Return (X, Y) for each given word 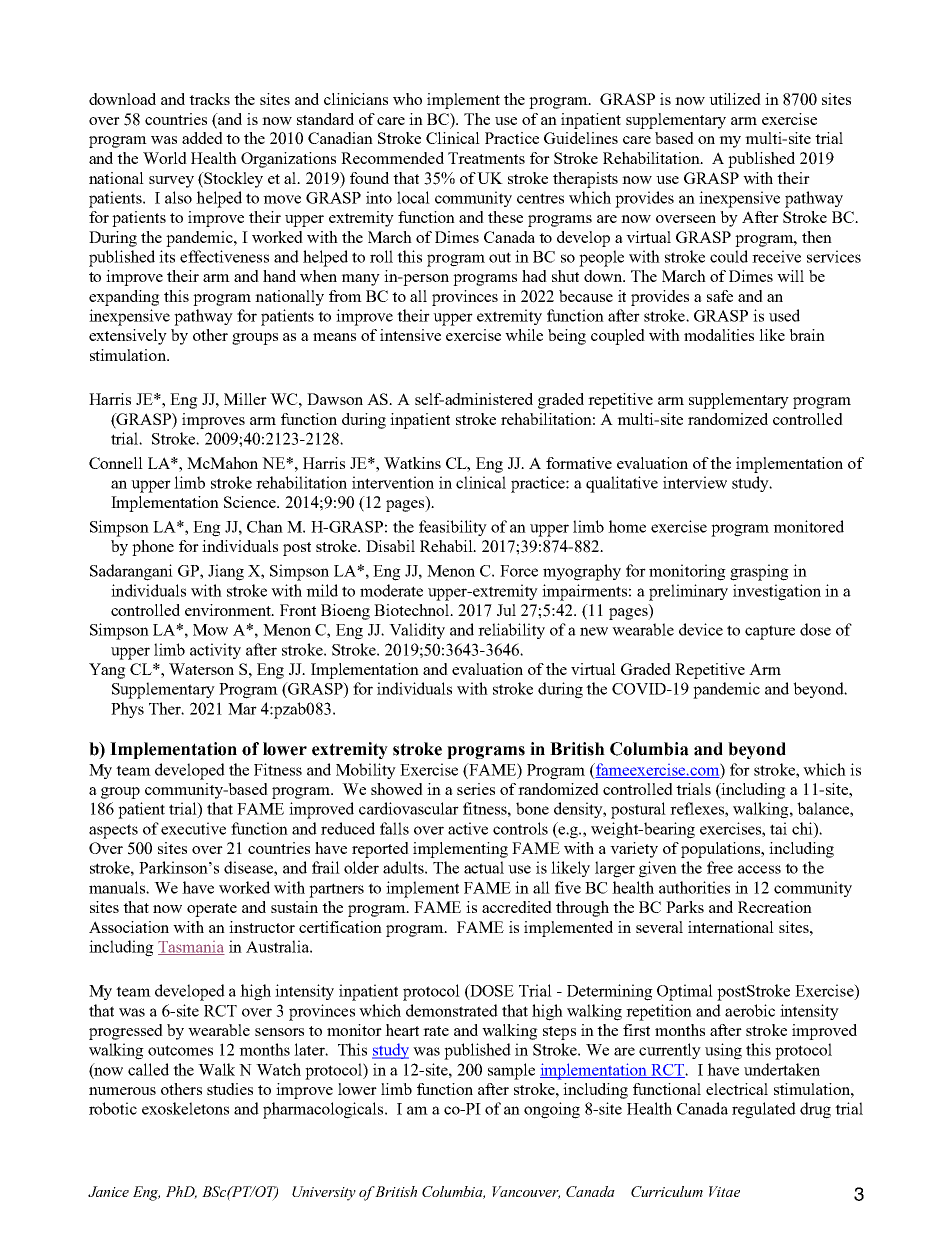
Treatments (486, 158)
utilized (735, 99)
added (202, 138)
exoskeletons (185, 1108)
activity (215, 651)
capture (770, 632)
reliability (511, 631)
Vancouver (526, 1192)
